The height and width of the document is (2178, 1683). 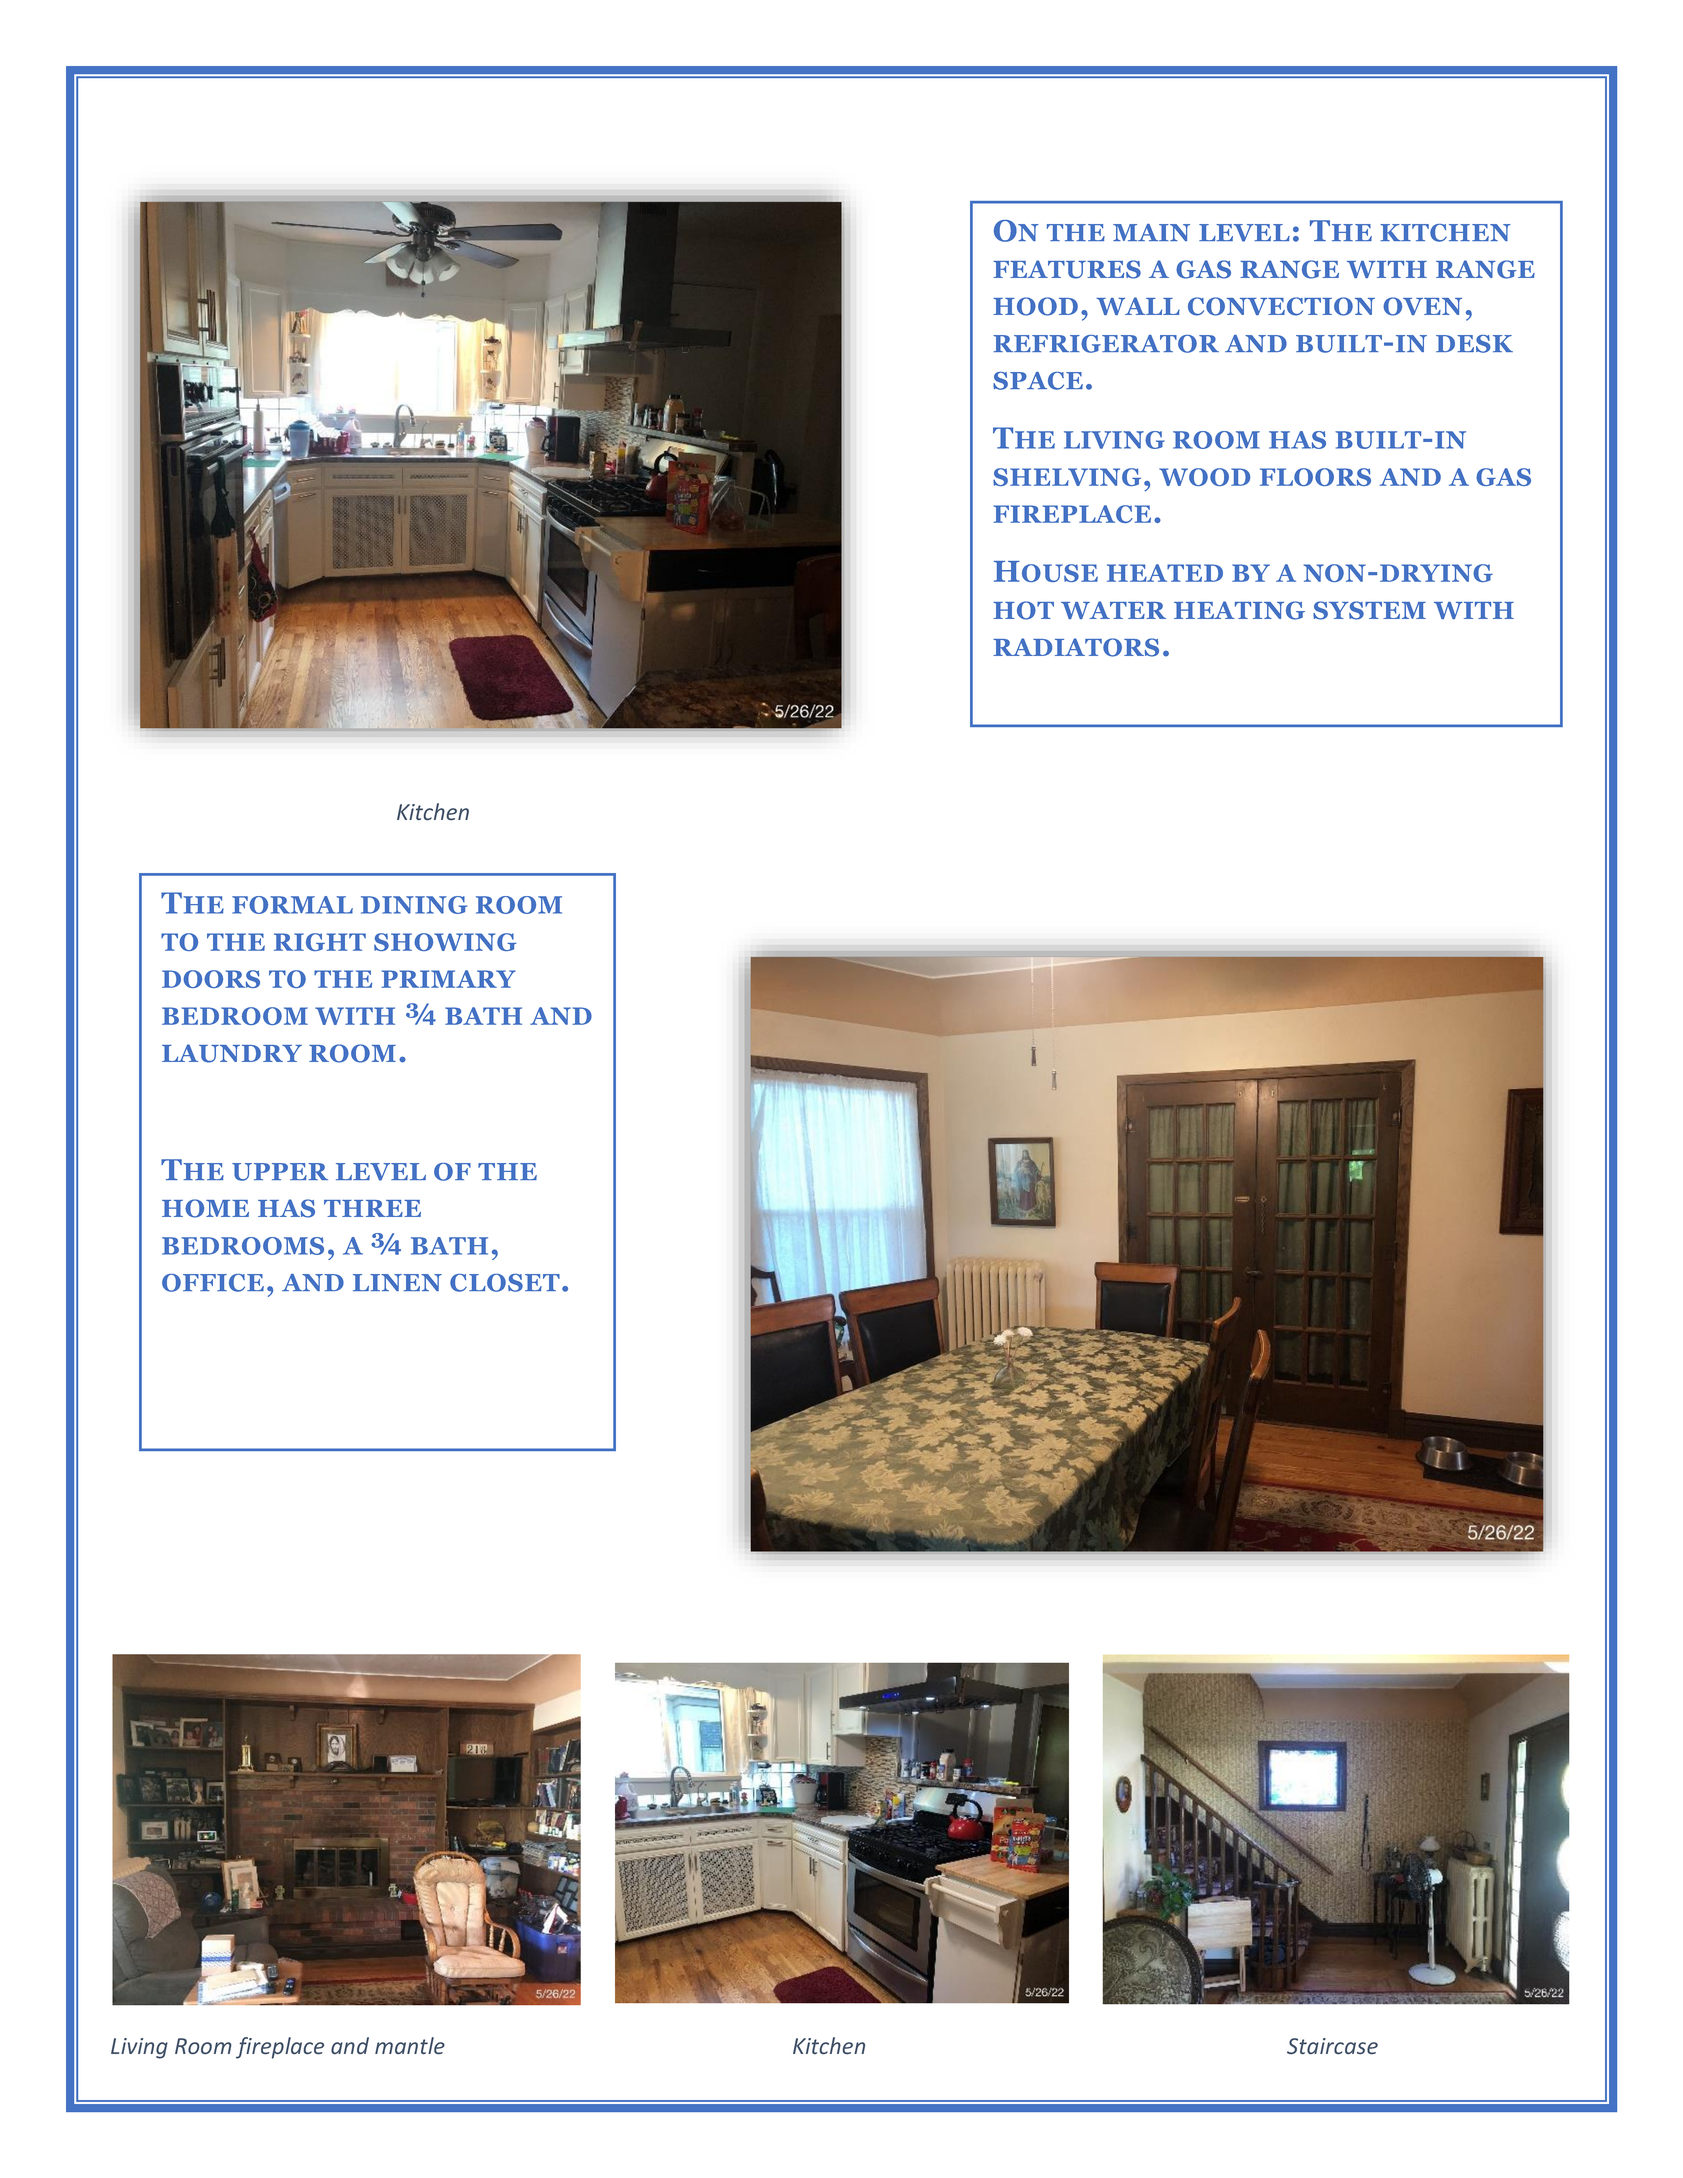 What do you see at coordinates (410, 2045) in the document?
I see `mantle` at bounding box center [410, 2045].
